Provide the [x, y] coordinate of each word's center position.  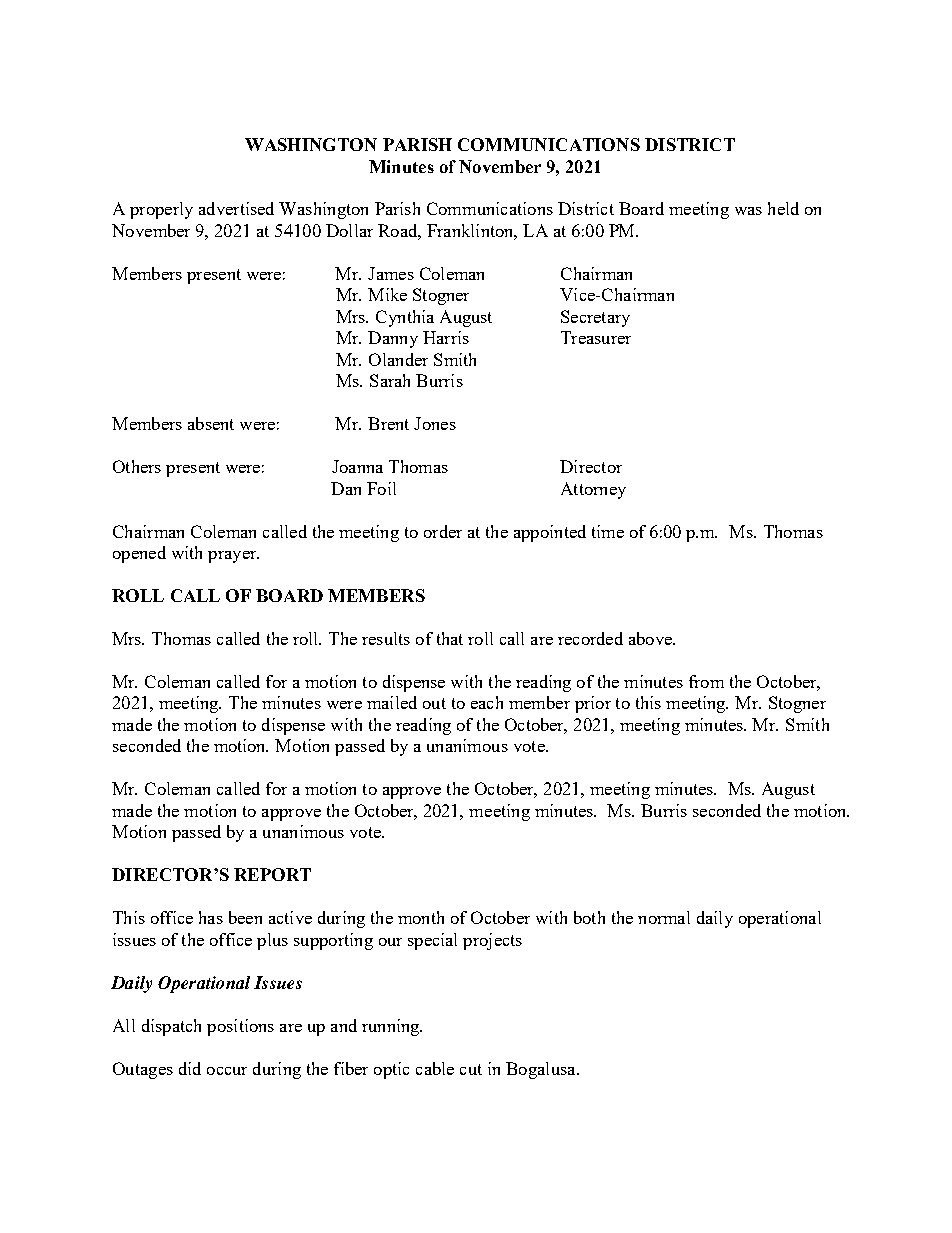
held [783, 208]
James [391, 273]
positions [240, 1027]
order [443, 531]
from [706, 681]
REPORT [272, 874]
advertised [236, 208]
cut [471, 1069]
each [487, 702]
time [608, 531]
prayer [233, 557]
